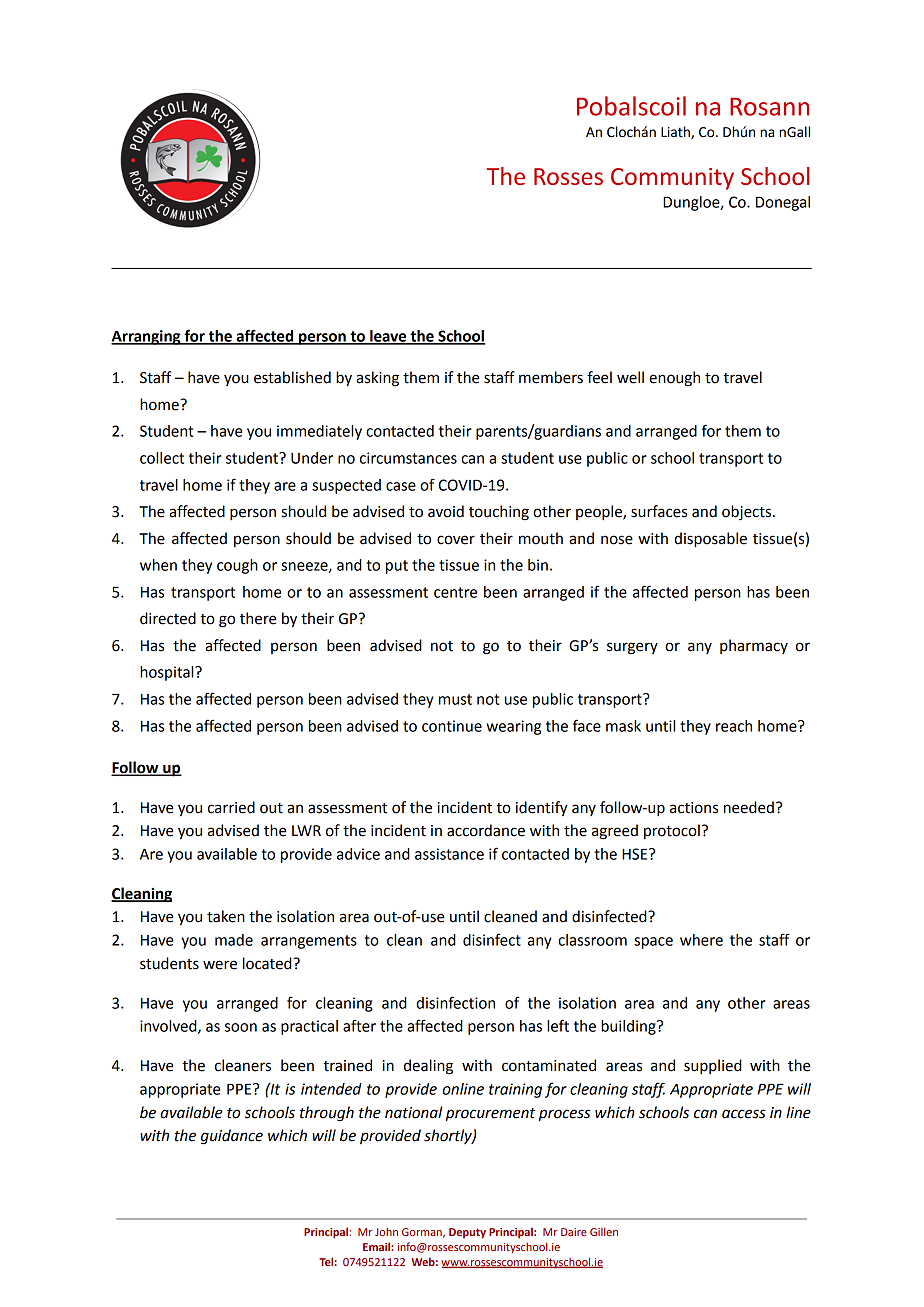  Describe the element at coordinates (713, 1066) in the screenshot. I see `supplied` at that location.
